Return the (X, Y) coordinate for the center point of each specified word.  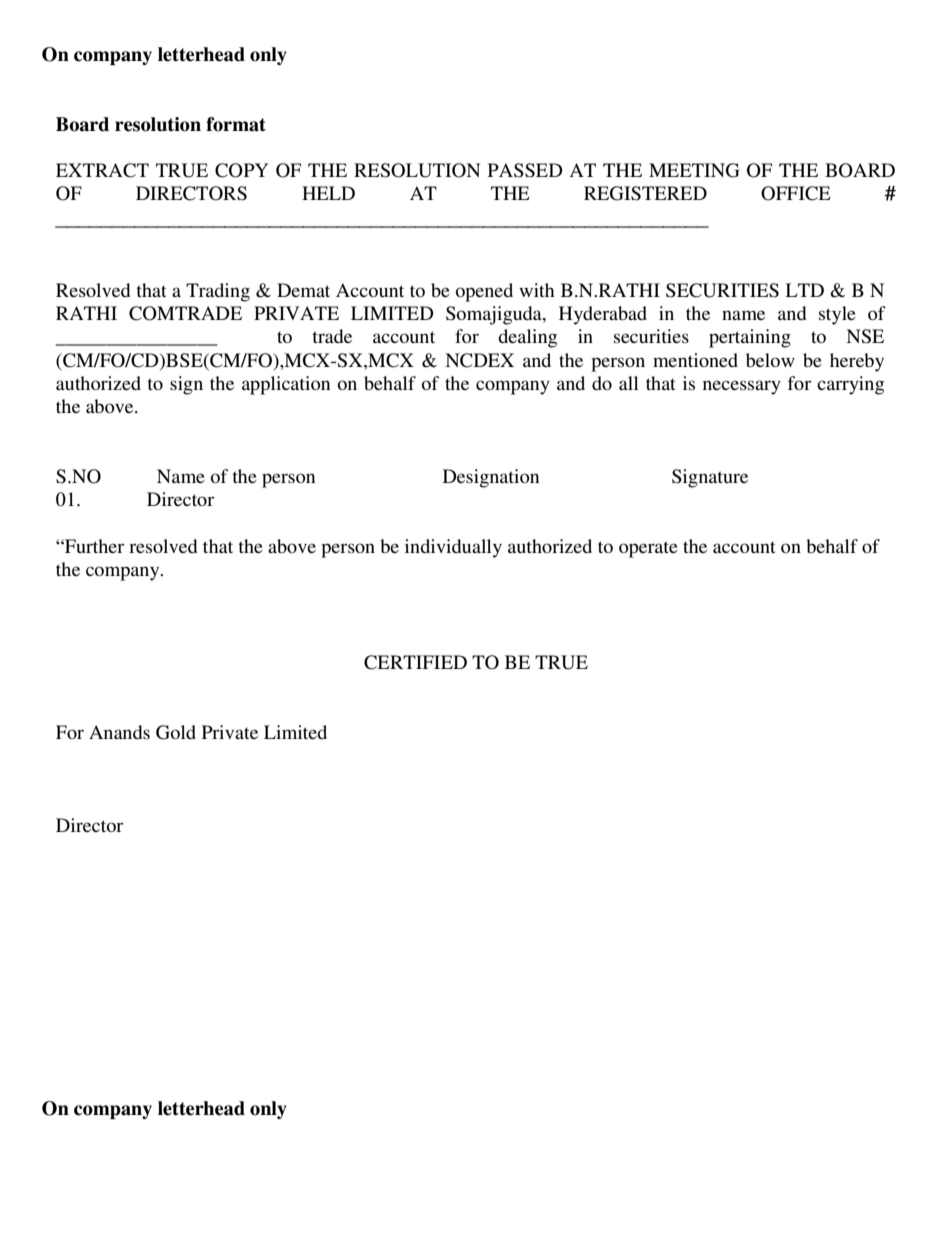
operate (648, 549)
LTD (804, 290)
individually (453, 548)
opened (484, 292)
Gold (176, 732)
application (286, 385)
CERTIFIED (415, 662)
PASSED (525, 170)
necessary (742, 387)
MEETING (694, 170)
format (236, 124)
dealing (527, 338)
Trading (218, 292)
